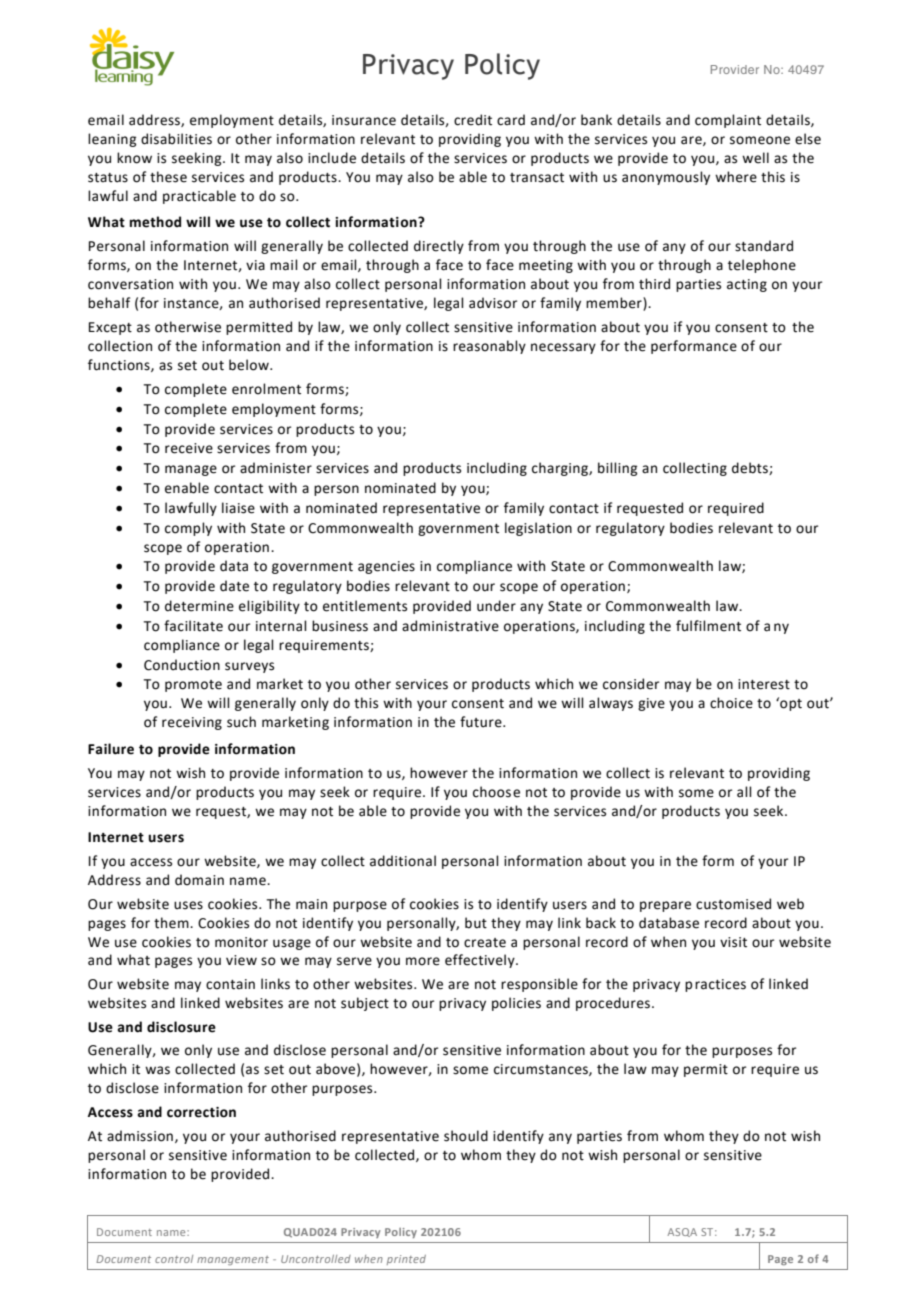 The width and height of the screenshot is (924, 1308). I want to click on where, so click(736, 177).
